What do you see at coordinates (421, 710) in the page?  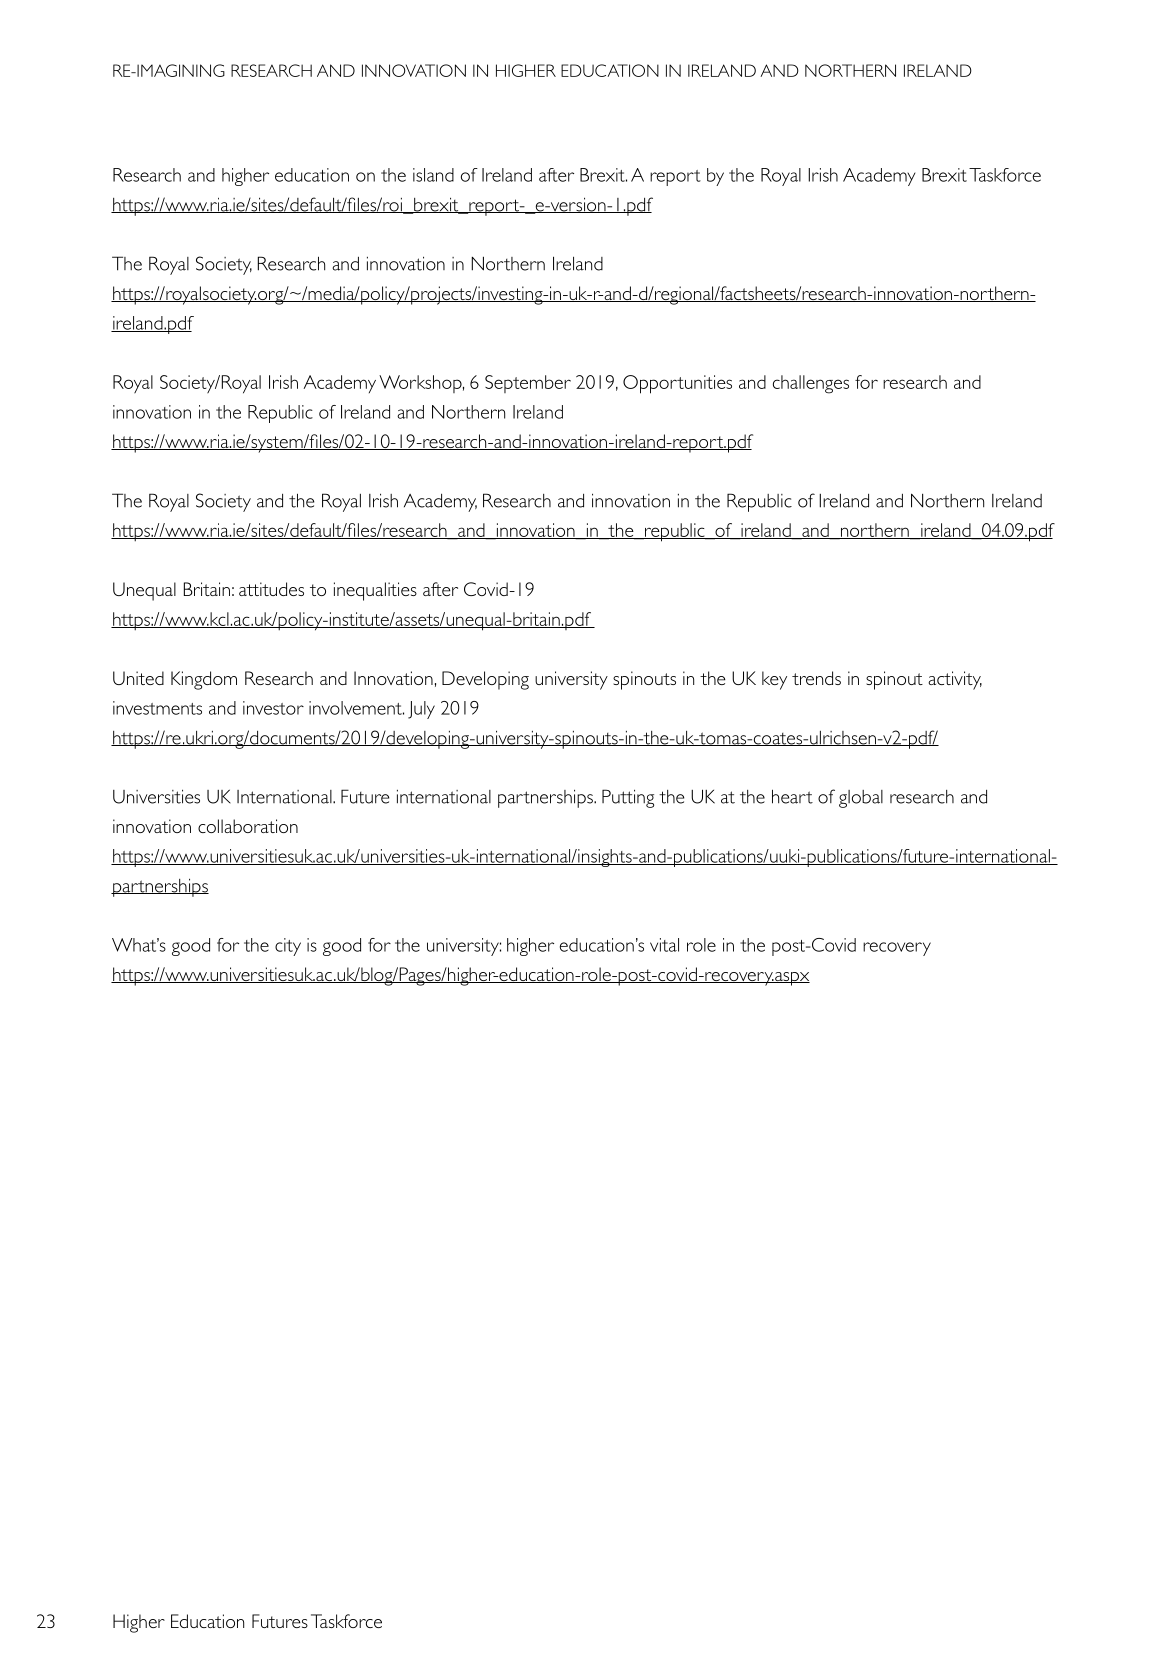 I see `July` at bounding box center [421, 710].
